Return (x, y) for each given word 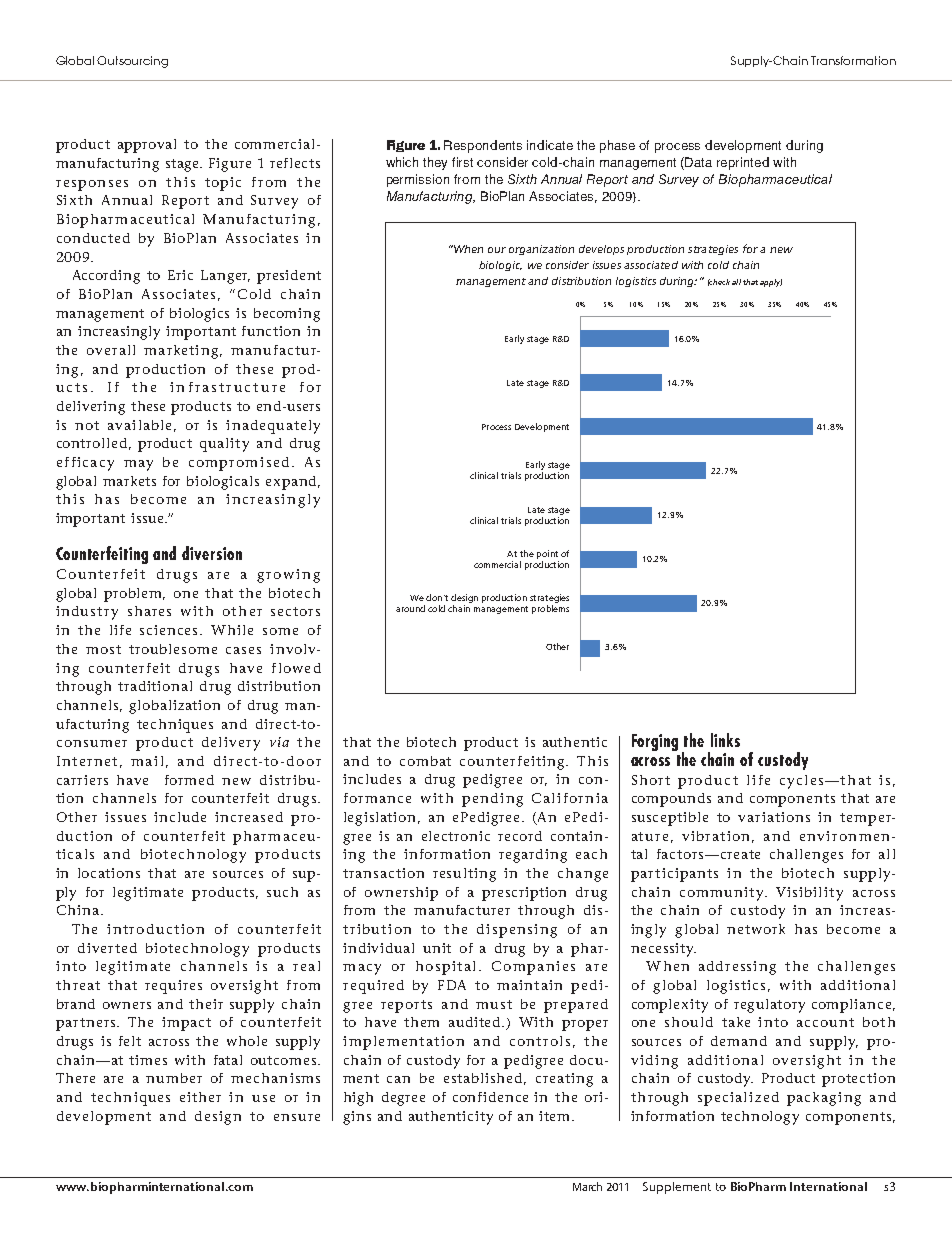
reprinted (743, 163)
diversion (212, 553)
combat (425, 761)
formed (189, 780)
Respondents (483, 146)
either (200, 1097)
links (725, 740)
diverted (107, 948)
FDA (452, 985)
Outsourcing (132, 62)
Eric (180, 275)
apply (771, 283)
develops (601, 250)
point (547, 554)
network (756, 929)
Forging (655, 742)
